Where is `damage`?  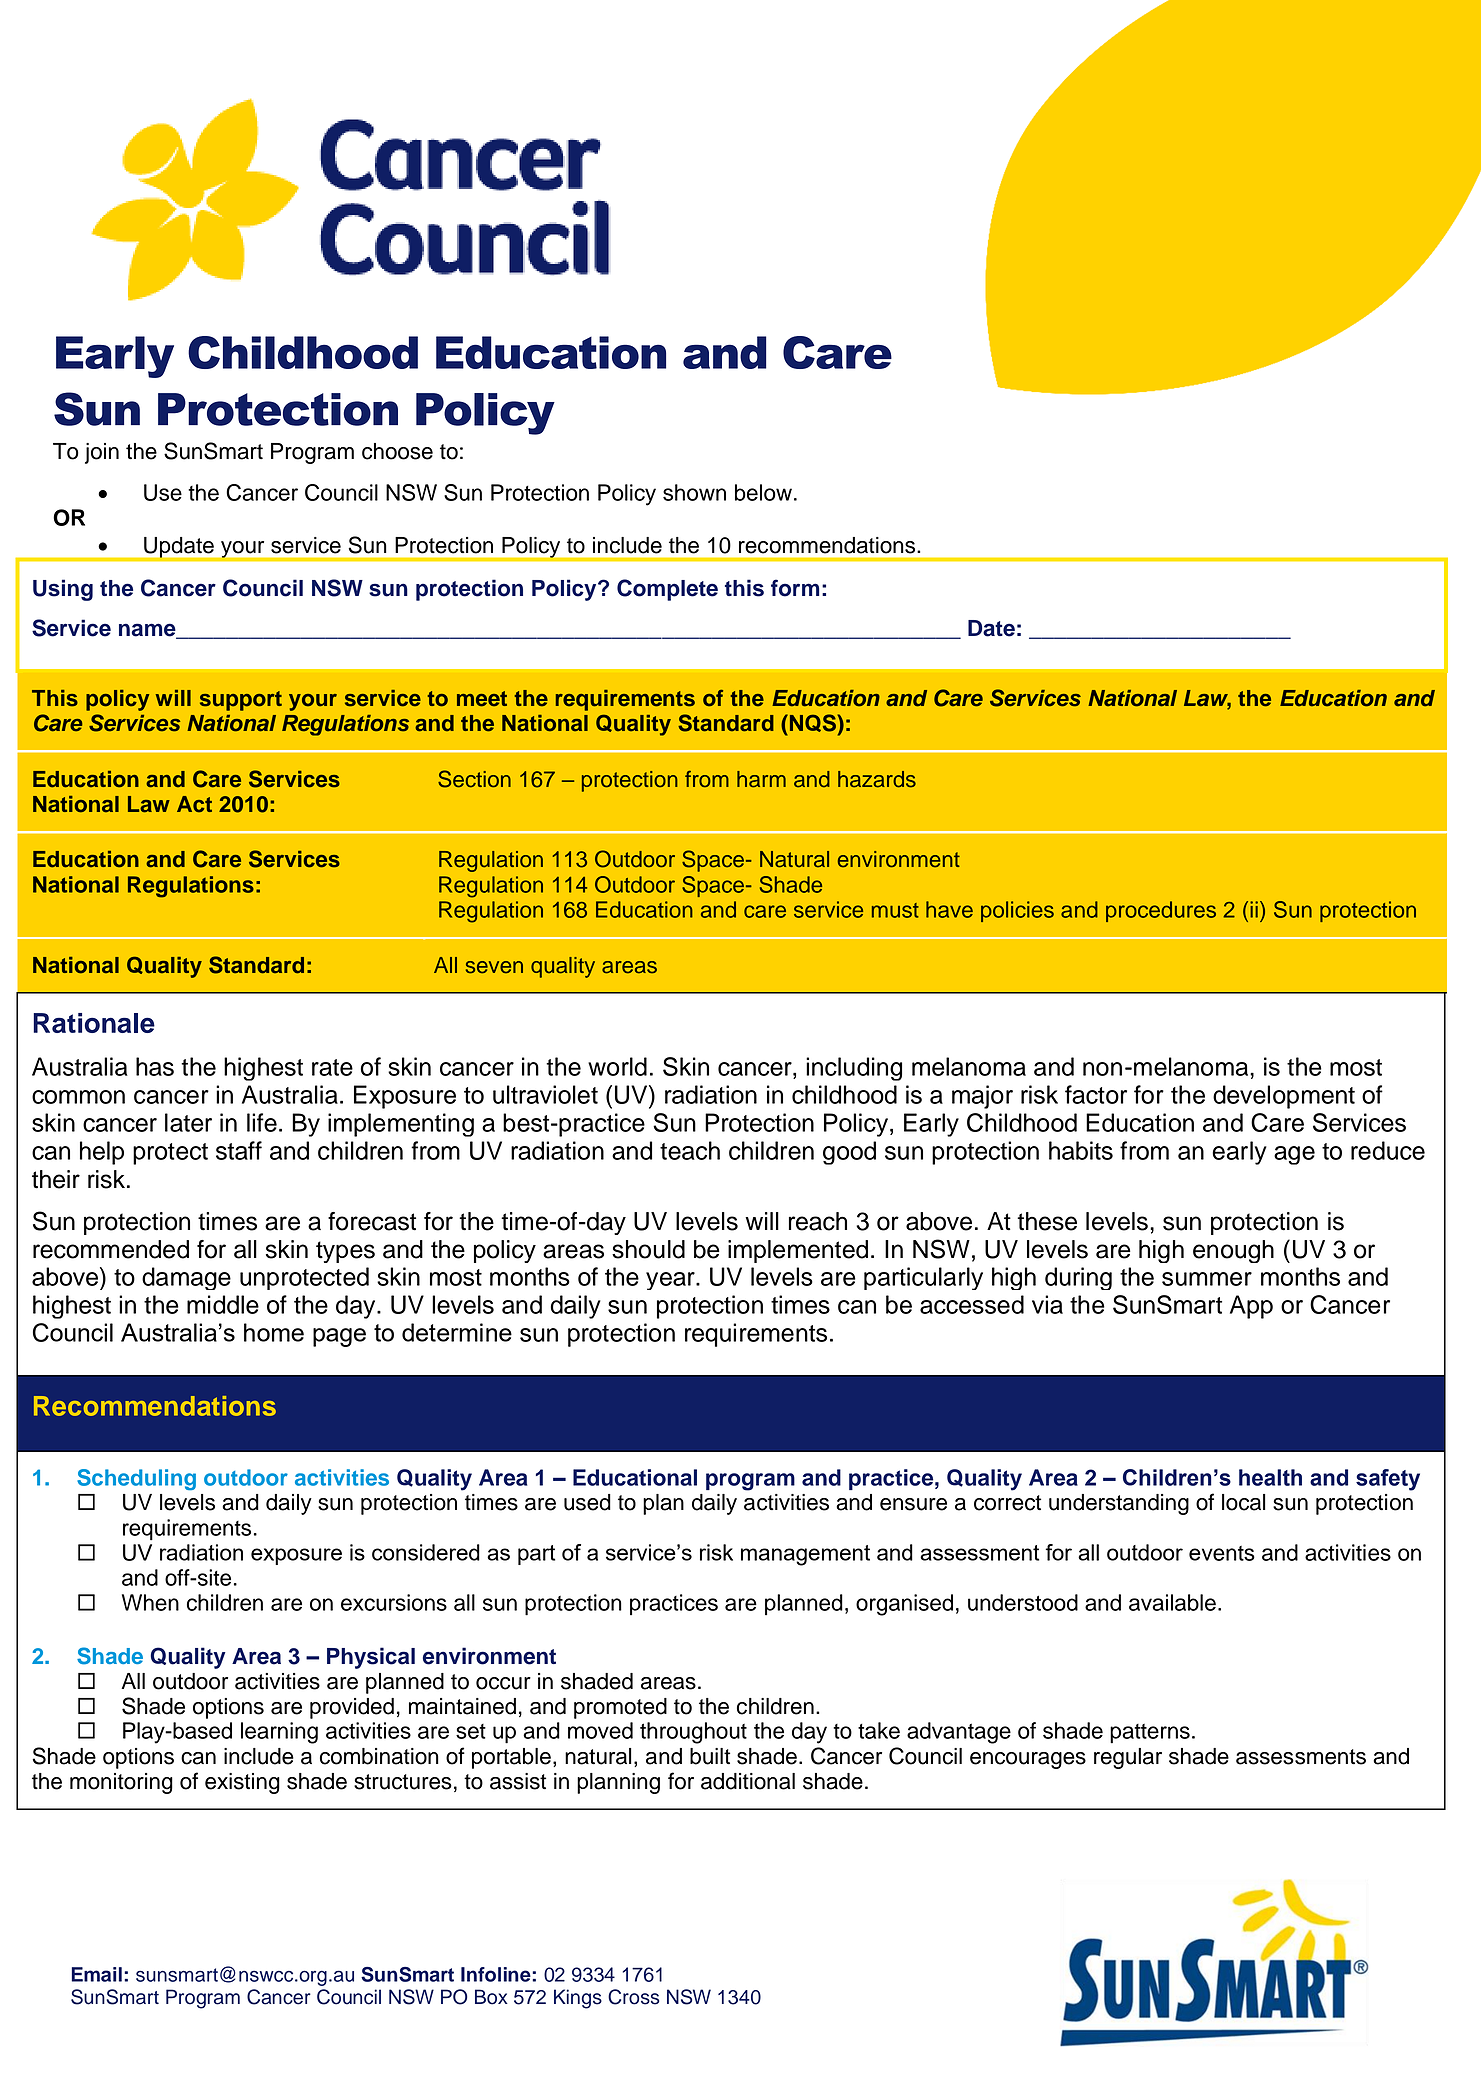
damage is located at coordinates (186, 1278).
